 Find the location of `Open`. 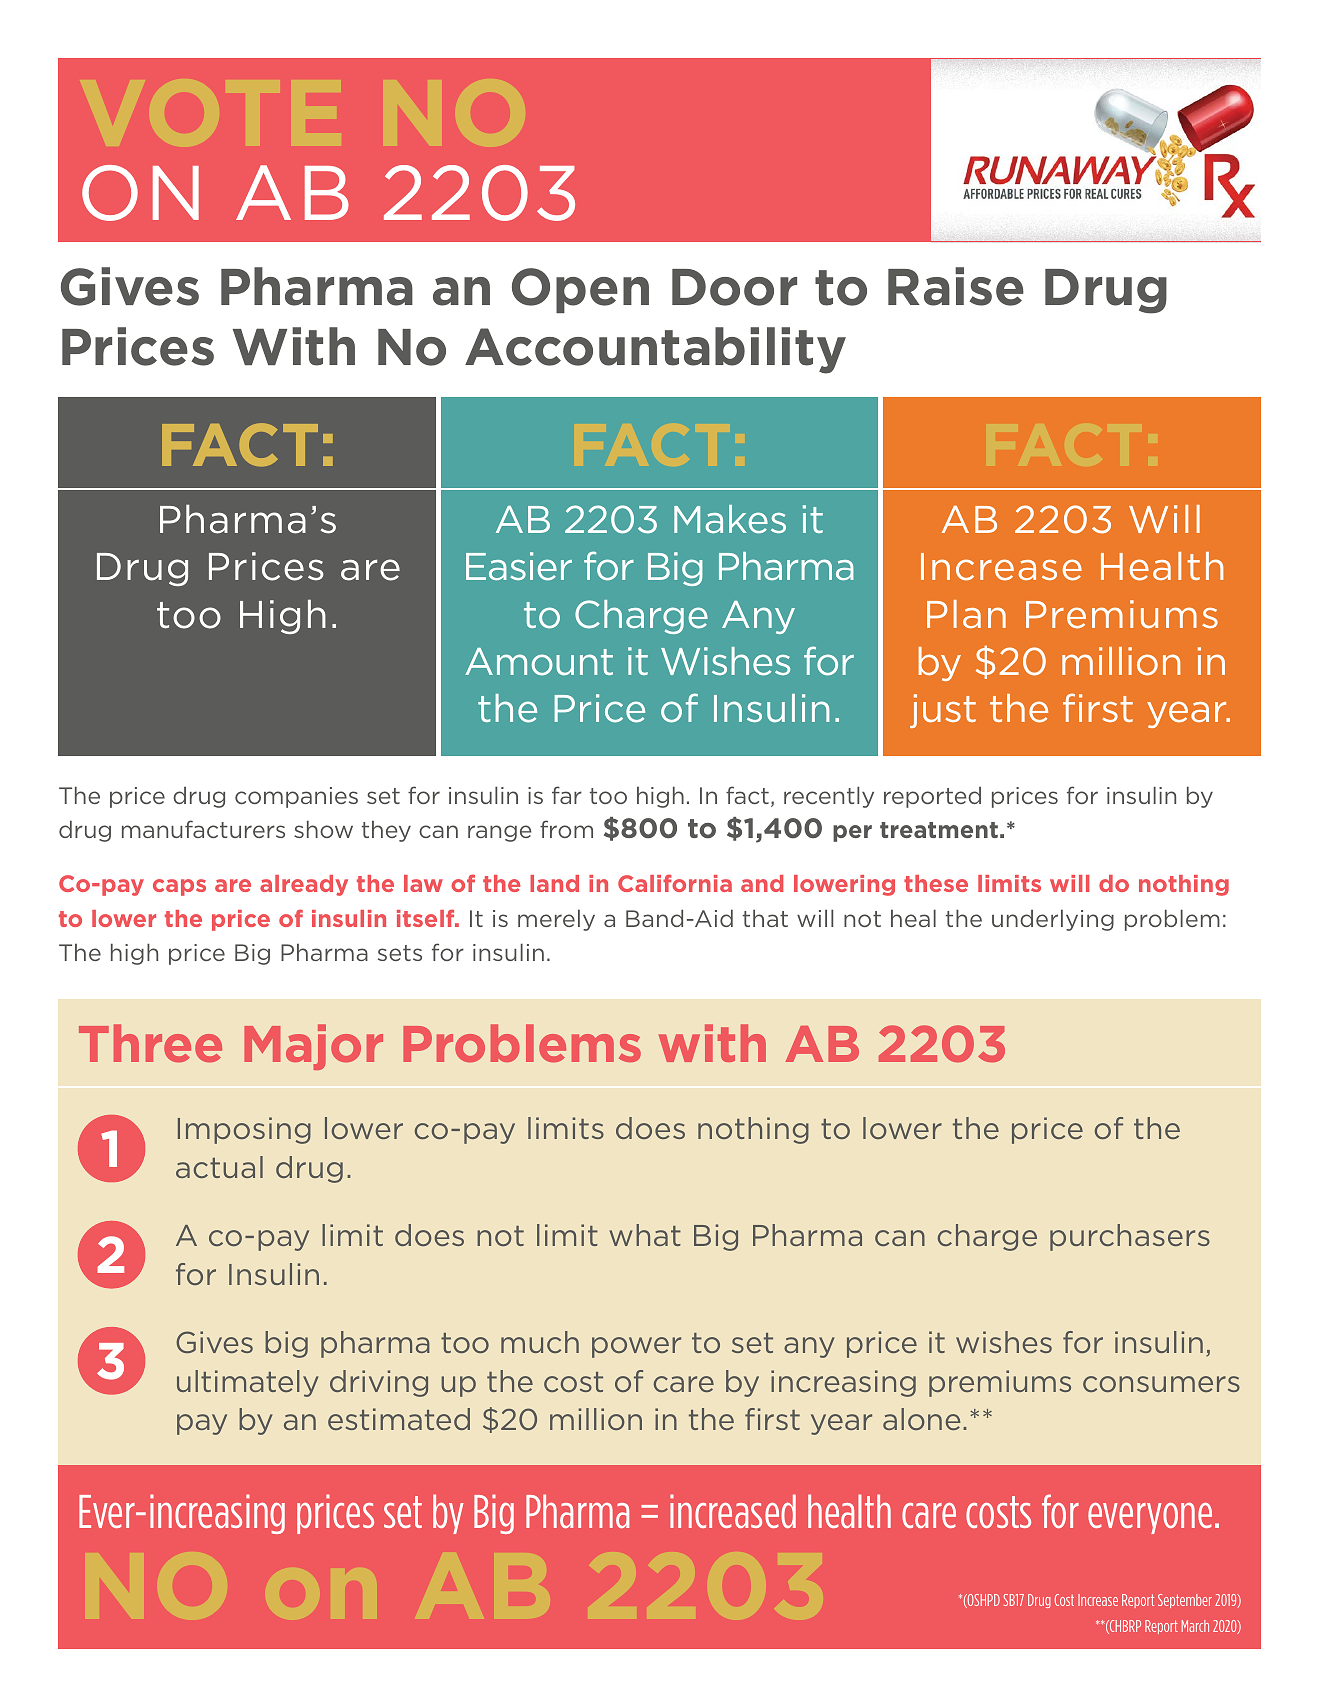

Open is located at coordinates (580, 290).
